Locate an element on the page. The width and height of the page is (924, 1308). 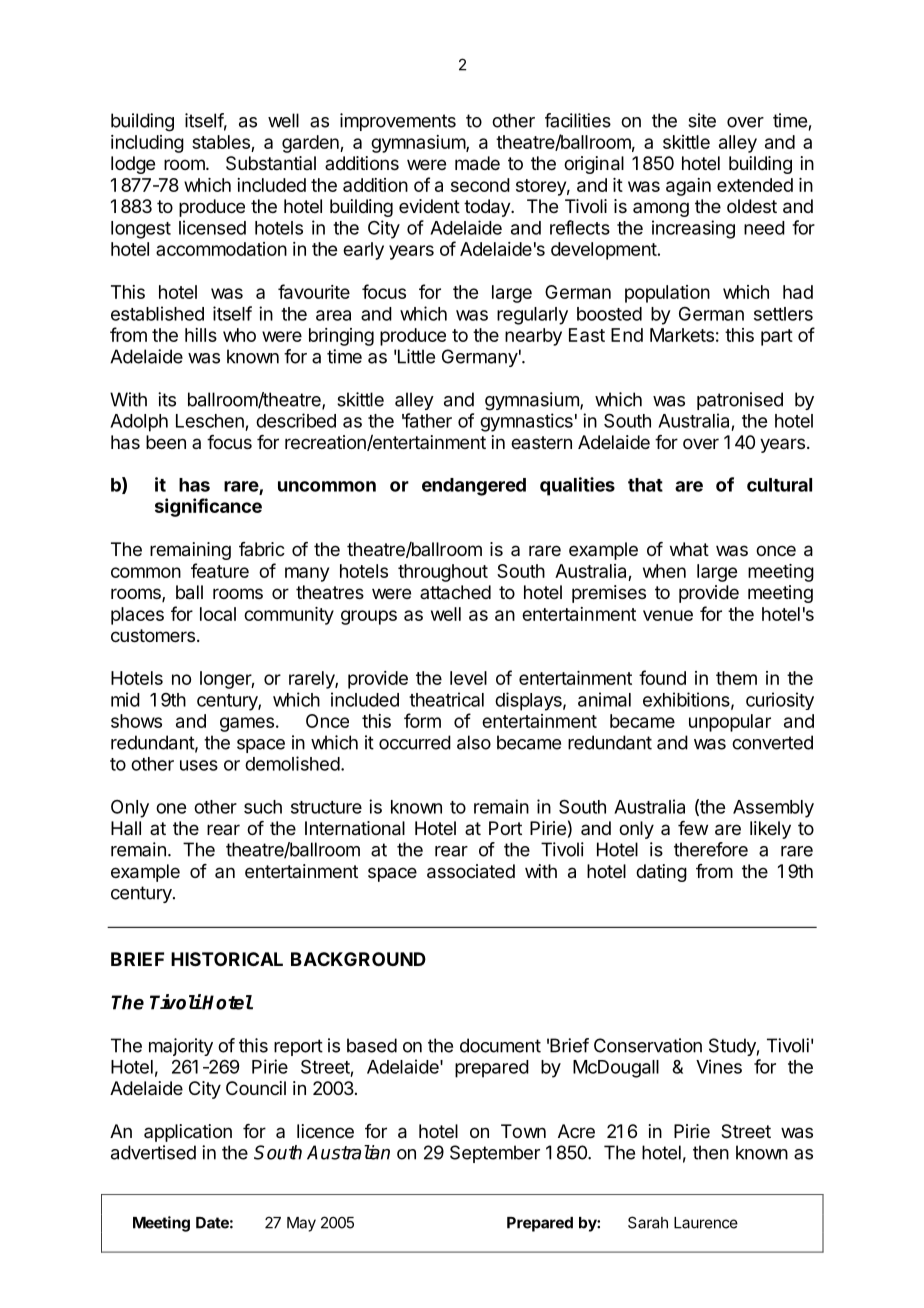
significance is located at coordinates (208, 507).
